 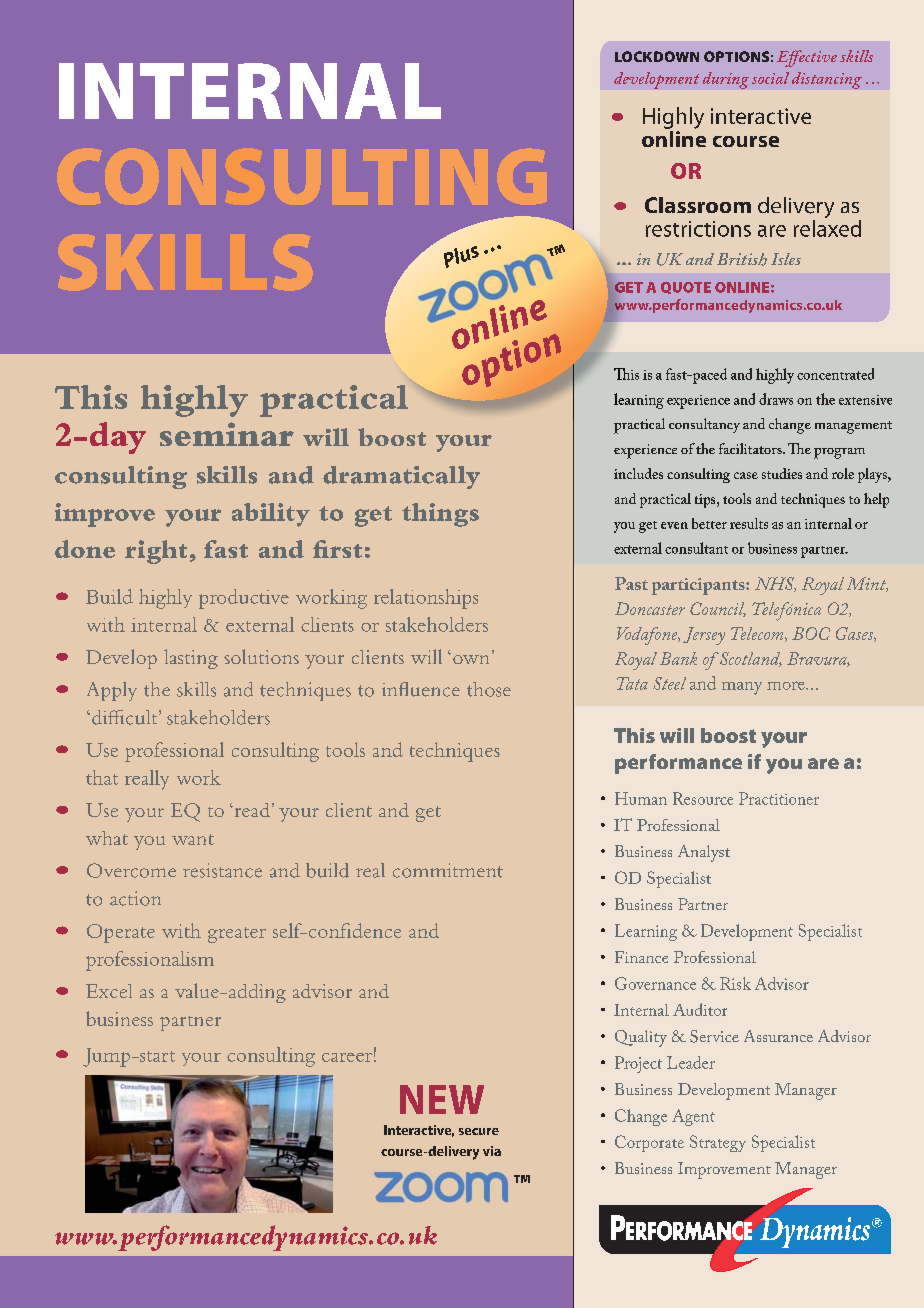 What do you see at coordinates (227, 434) in the screenshot?
I see `seminar` at bounding box center [227, 434].
